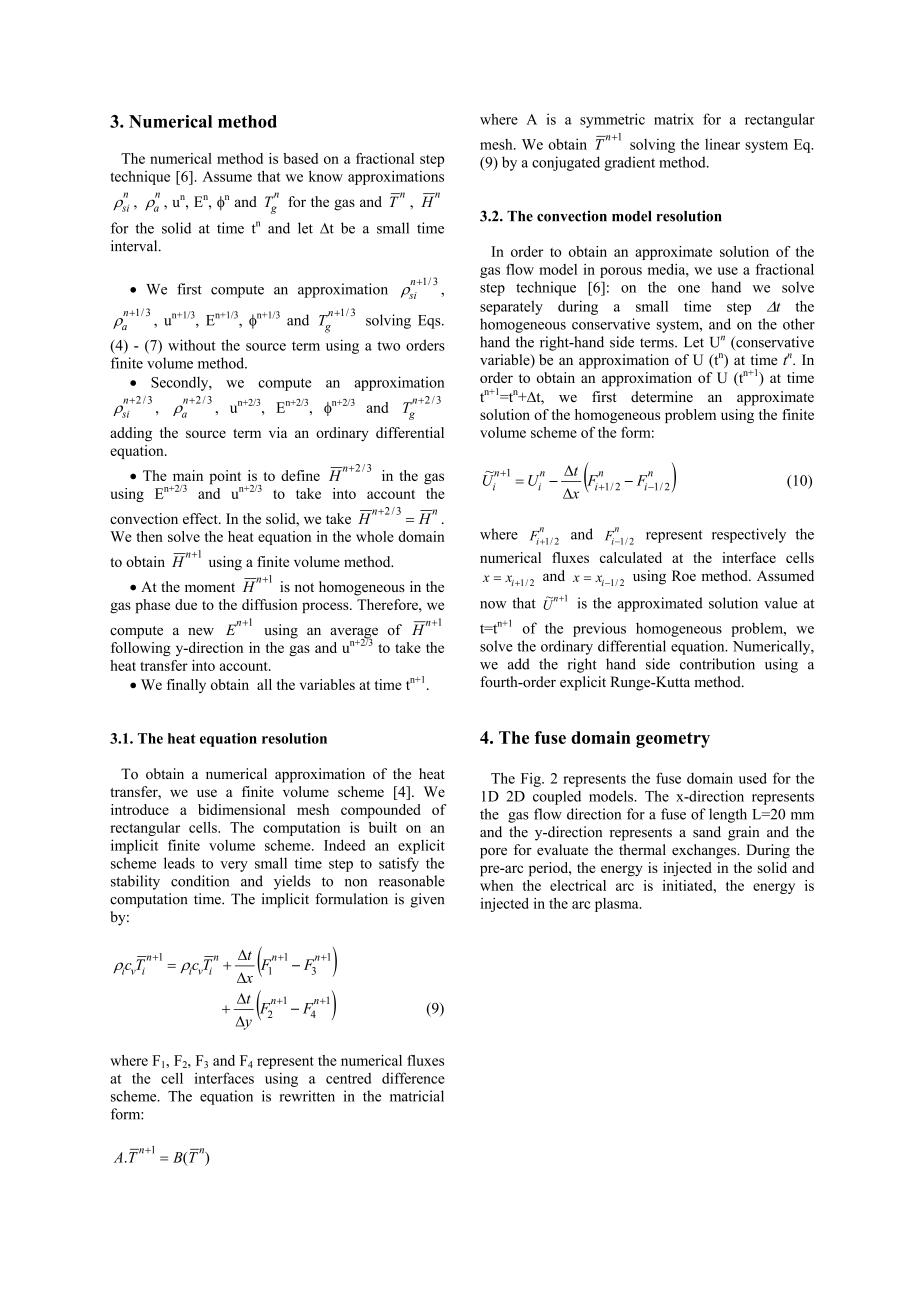  I want to click on rewritten, so click(307, 1096).
